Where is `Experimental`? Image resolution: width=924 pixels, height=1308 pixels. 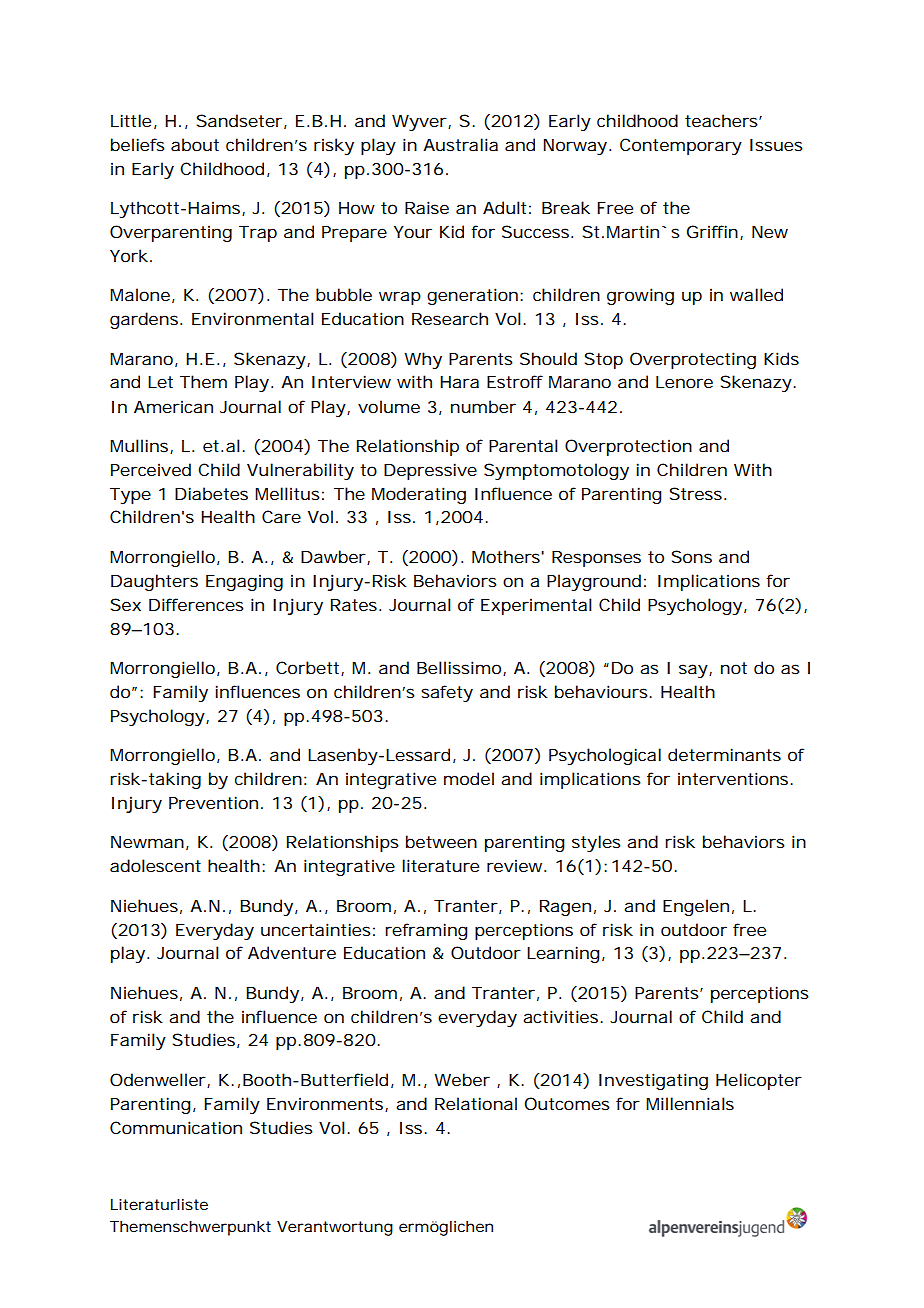
Experimental is located at coordinates (536, 606).
